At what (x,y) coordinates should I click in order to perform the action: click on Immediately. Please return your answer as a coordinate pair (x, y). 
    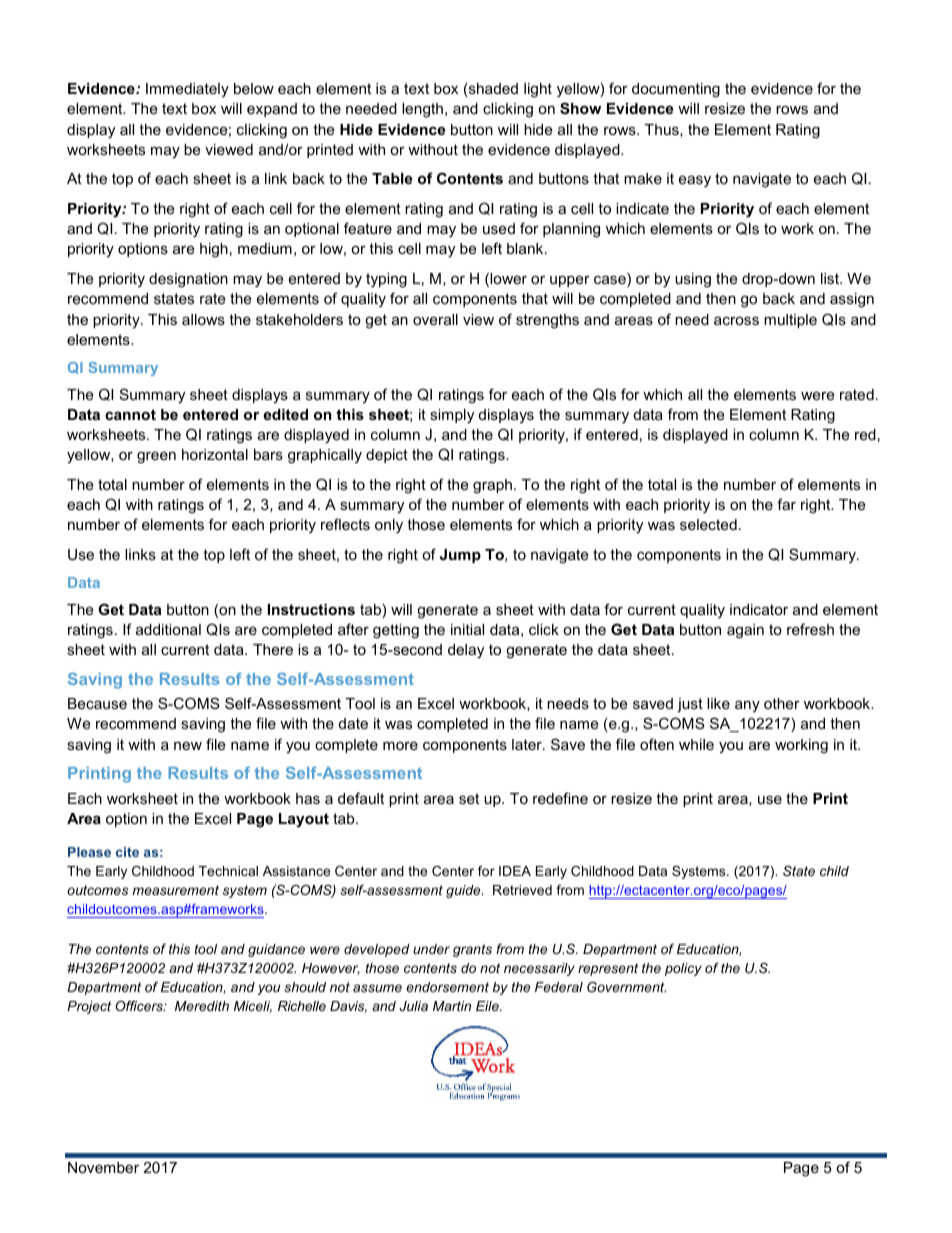
    Looking at the image, I should click on (187, 90).
